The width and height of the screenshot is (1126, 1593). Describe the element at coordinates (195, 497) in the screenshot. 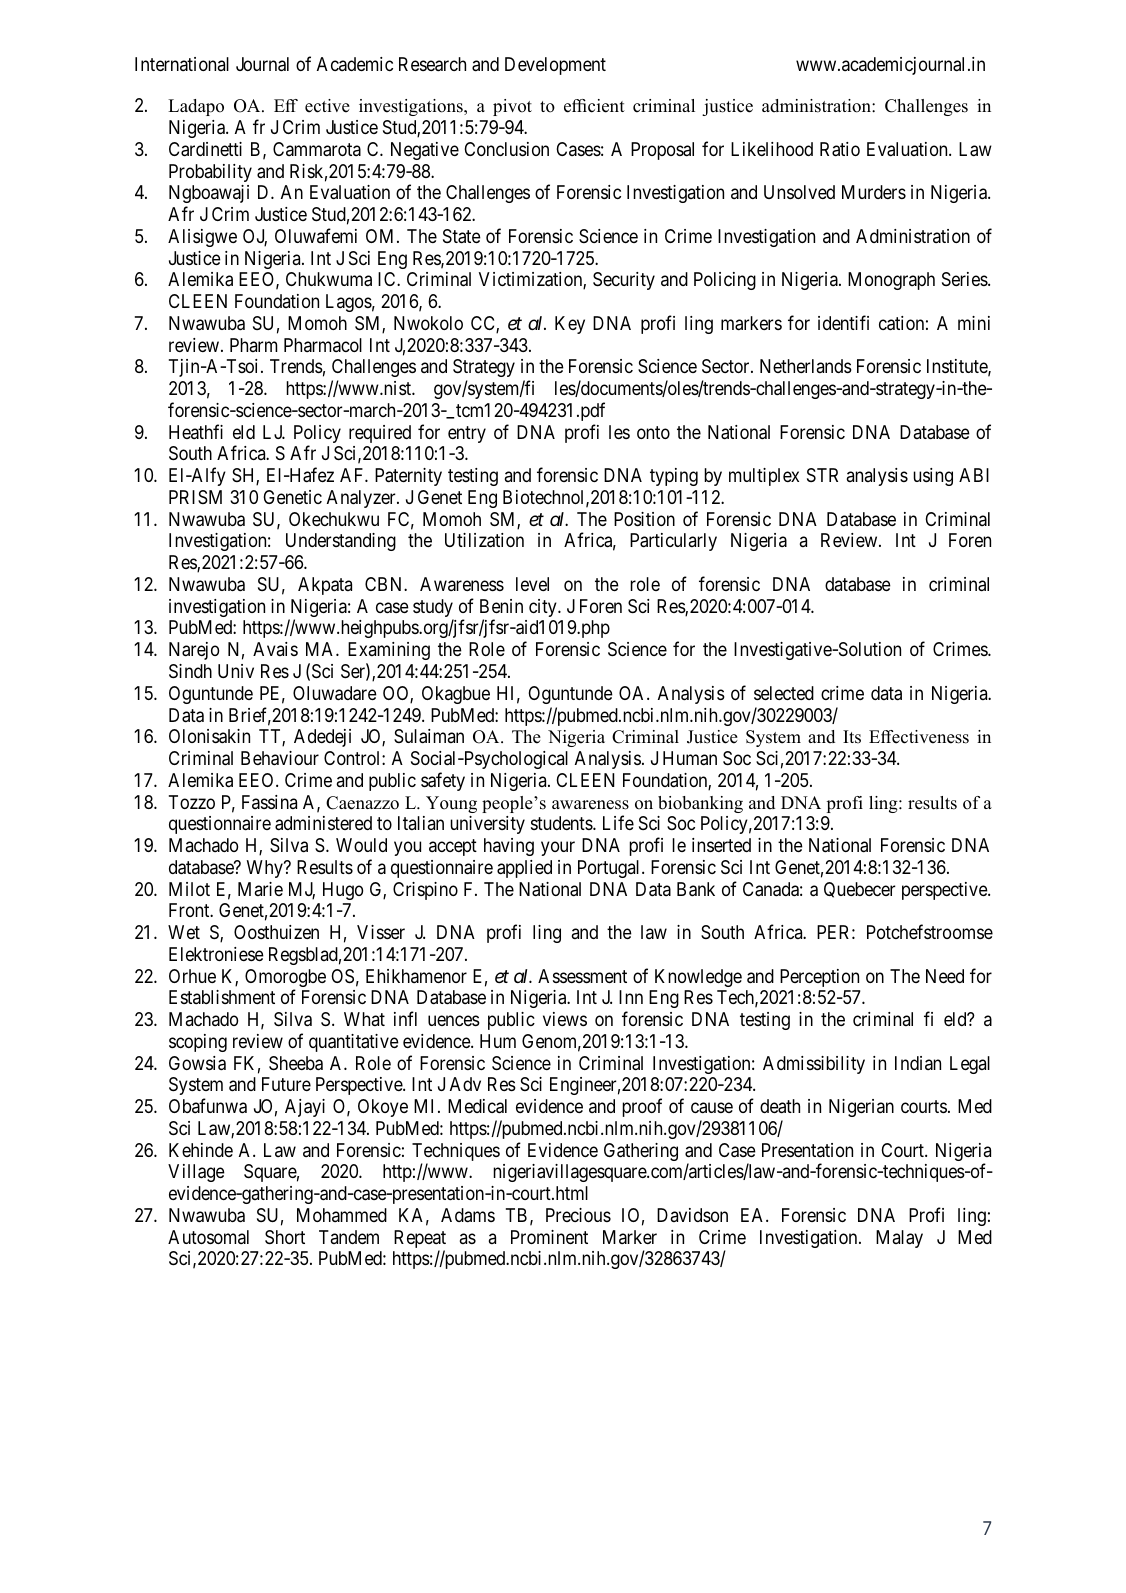

I see `PRISM` at that location.
